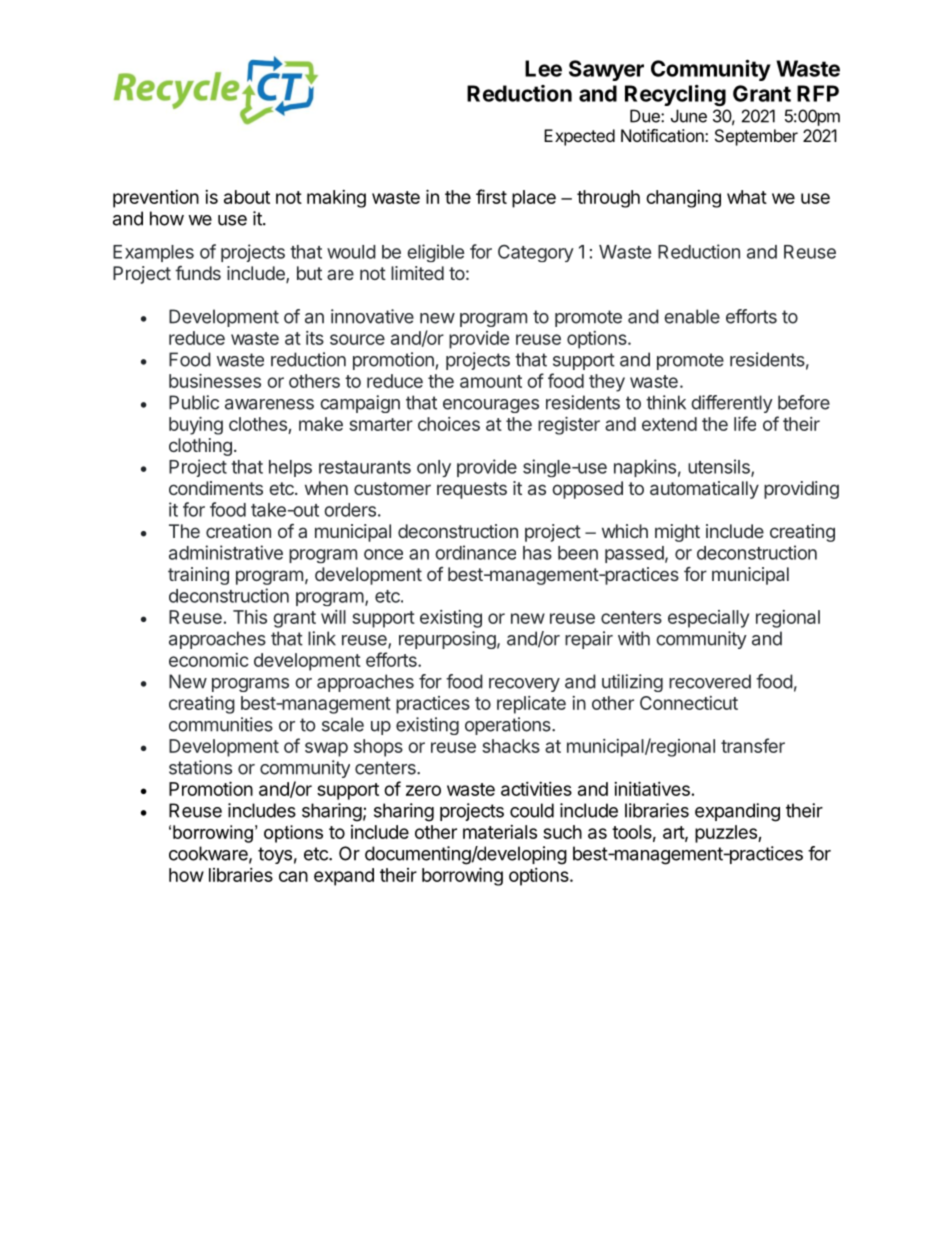  I want to click on June, so click(689, 116).
